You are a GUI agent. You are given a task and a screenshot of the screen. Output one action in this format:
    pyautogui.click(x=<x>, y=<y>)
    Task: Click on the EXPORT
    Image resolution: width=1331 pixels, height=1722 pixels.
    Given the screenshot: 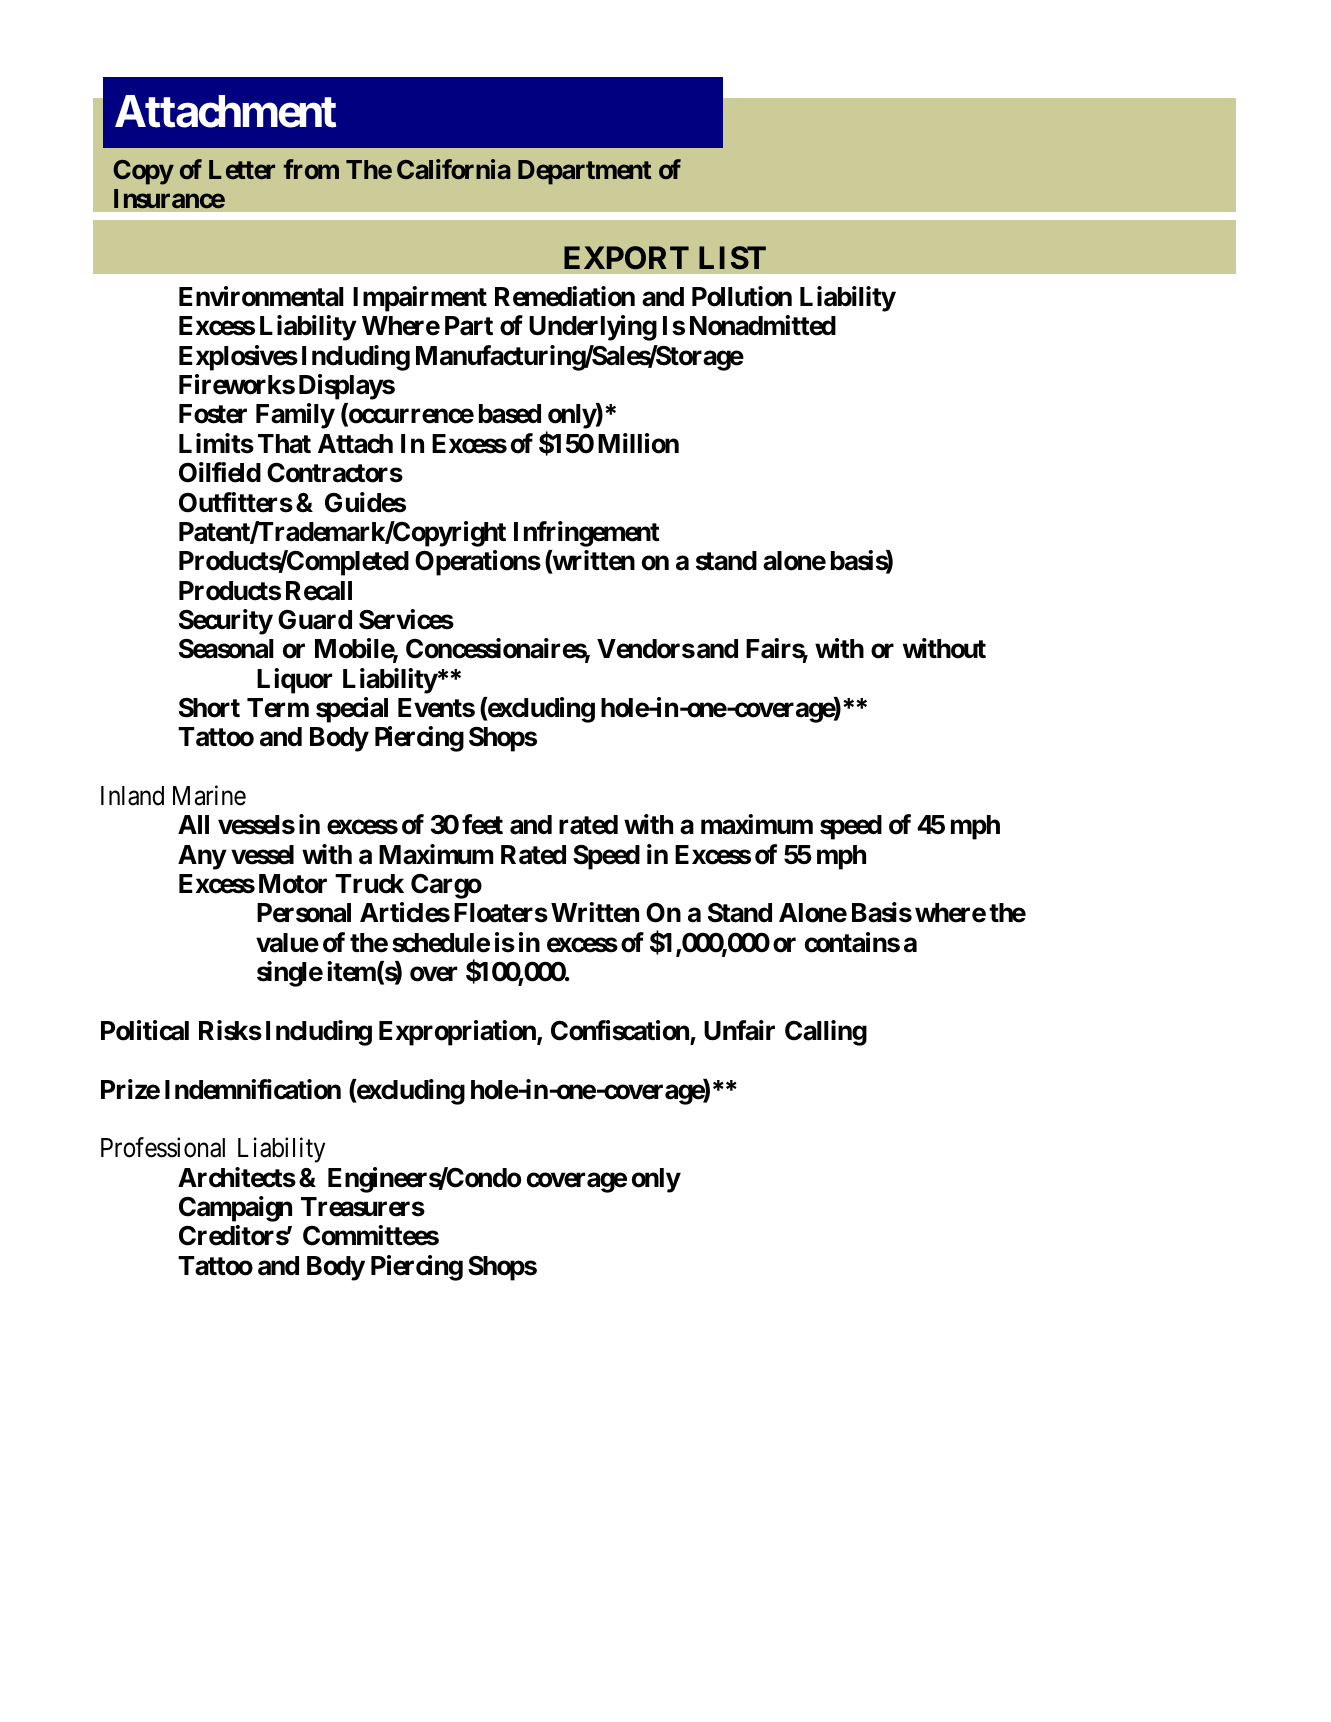 What is the action you would take?
    pyautogui.click(x=626, y=258)
